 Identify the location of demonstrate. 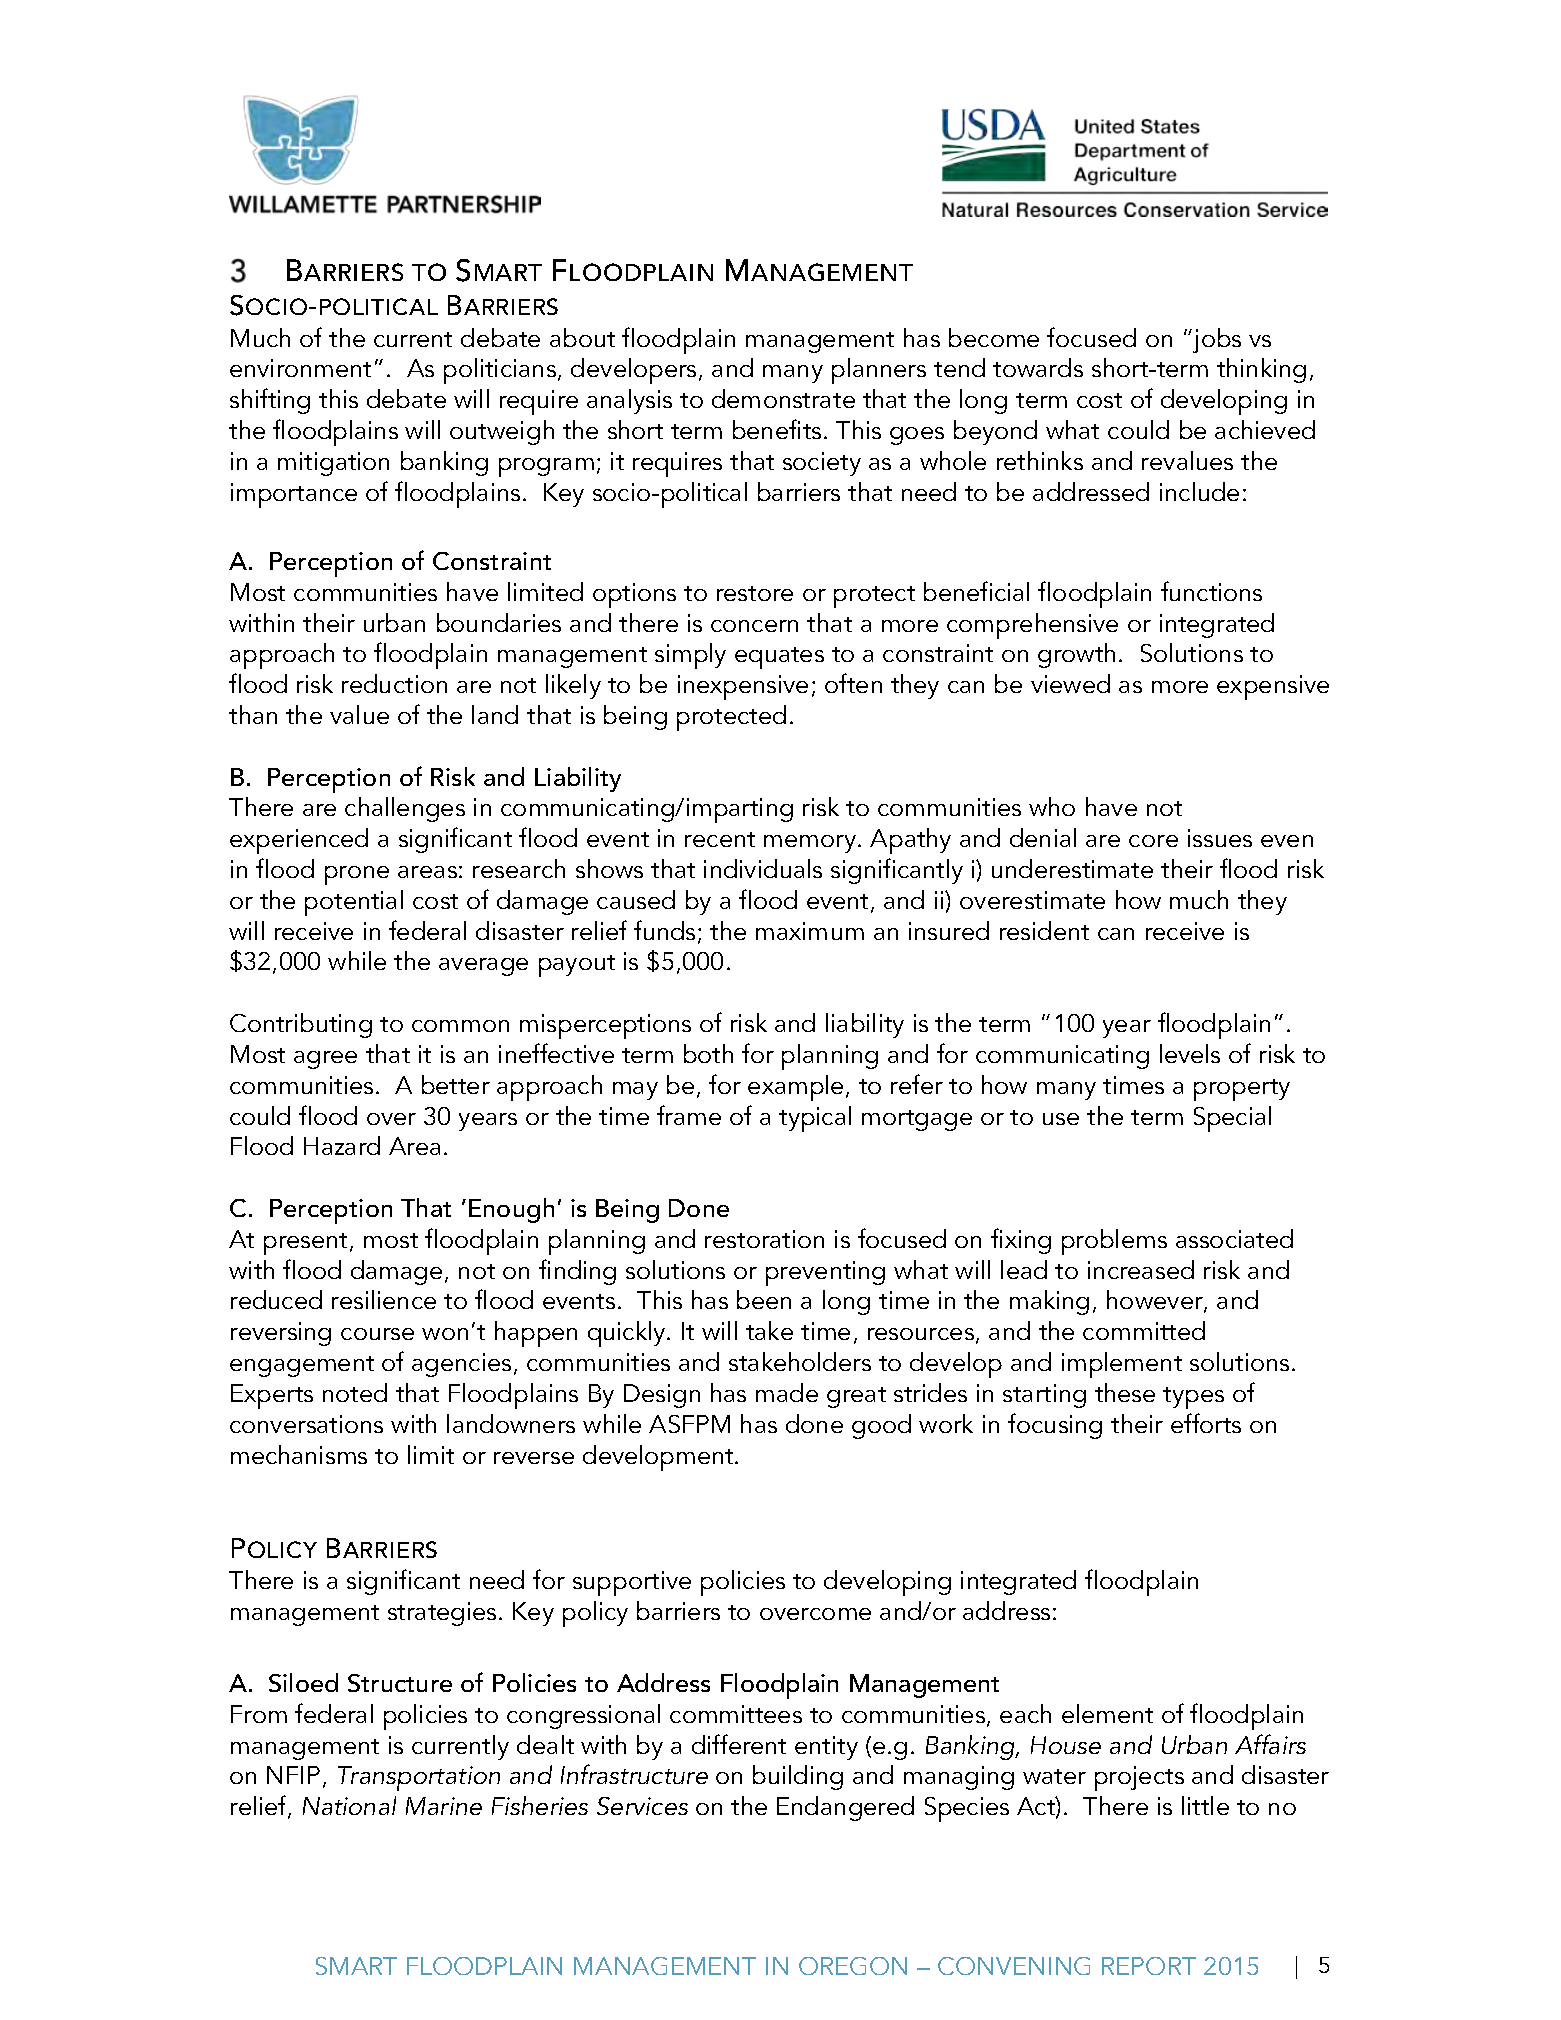
(783, 398).
